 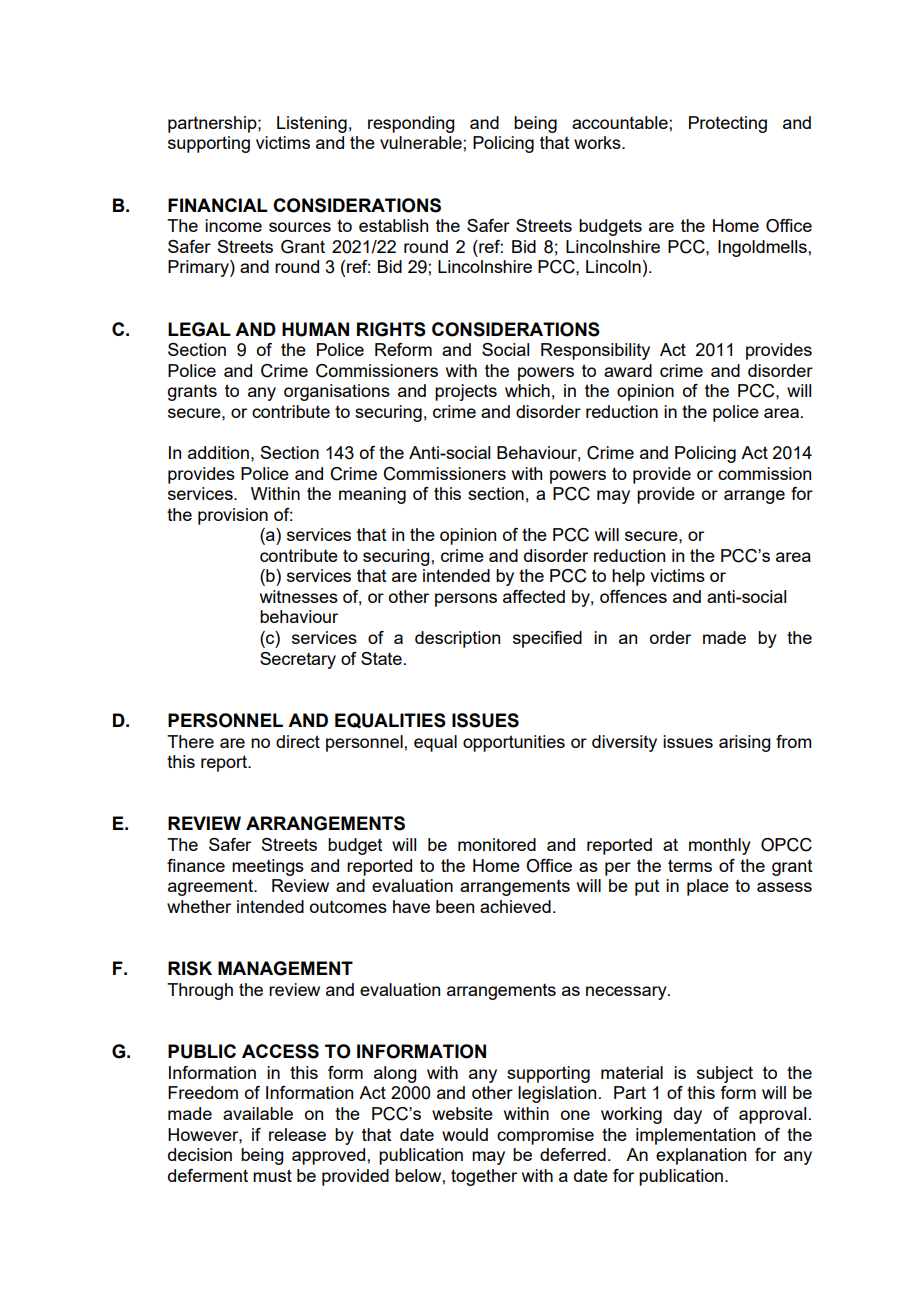 I want to click on provision, so click(x=233, y=516).
